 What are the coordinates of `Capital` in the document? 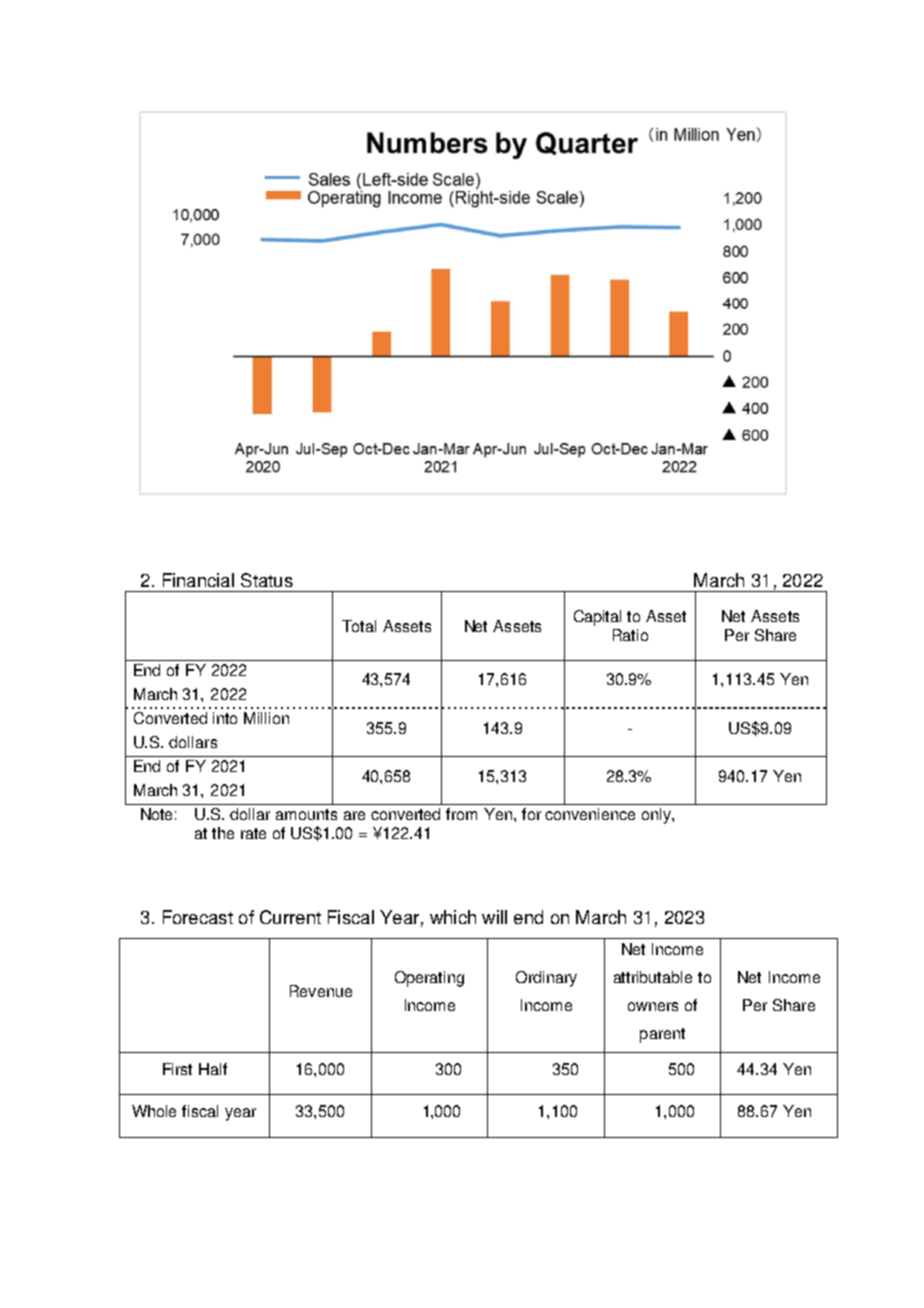 It's located at (597, 618).
